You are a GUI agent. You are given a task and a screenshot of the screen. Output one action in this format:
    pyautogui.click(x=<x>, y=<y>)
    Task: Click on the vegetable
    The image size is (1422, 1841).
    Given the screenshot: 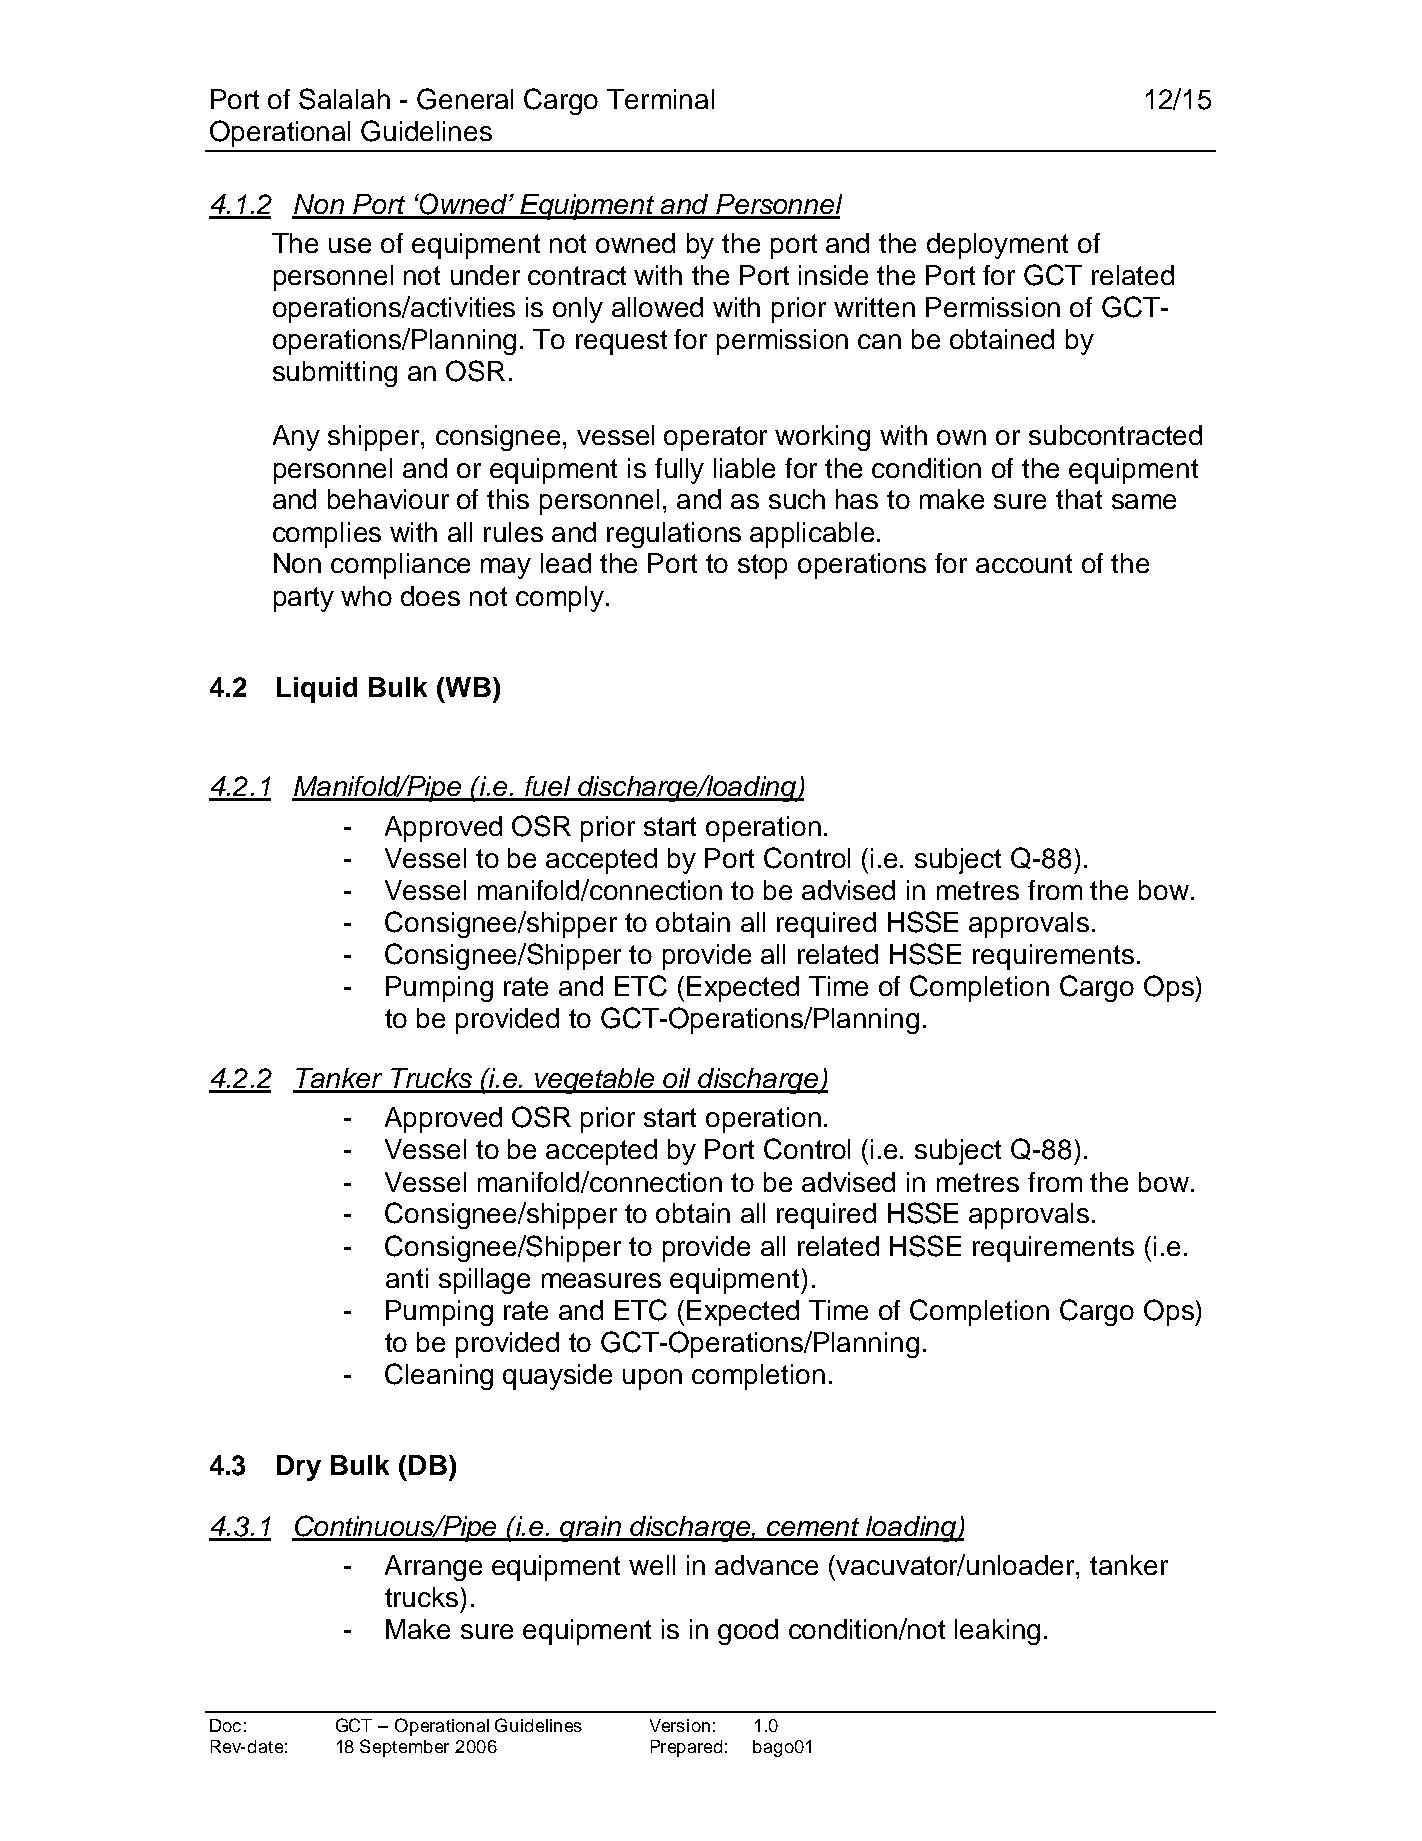 What is the action you would take?
    pyautogui.click(x=595, y=1081)
